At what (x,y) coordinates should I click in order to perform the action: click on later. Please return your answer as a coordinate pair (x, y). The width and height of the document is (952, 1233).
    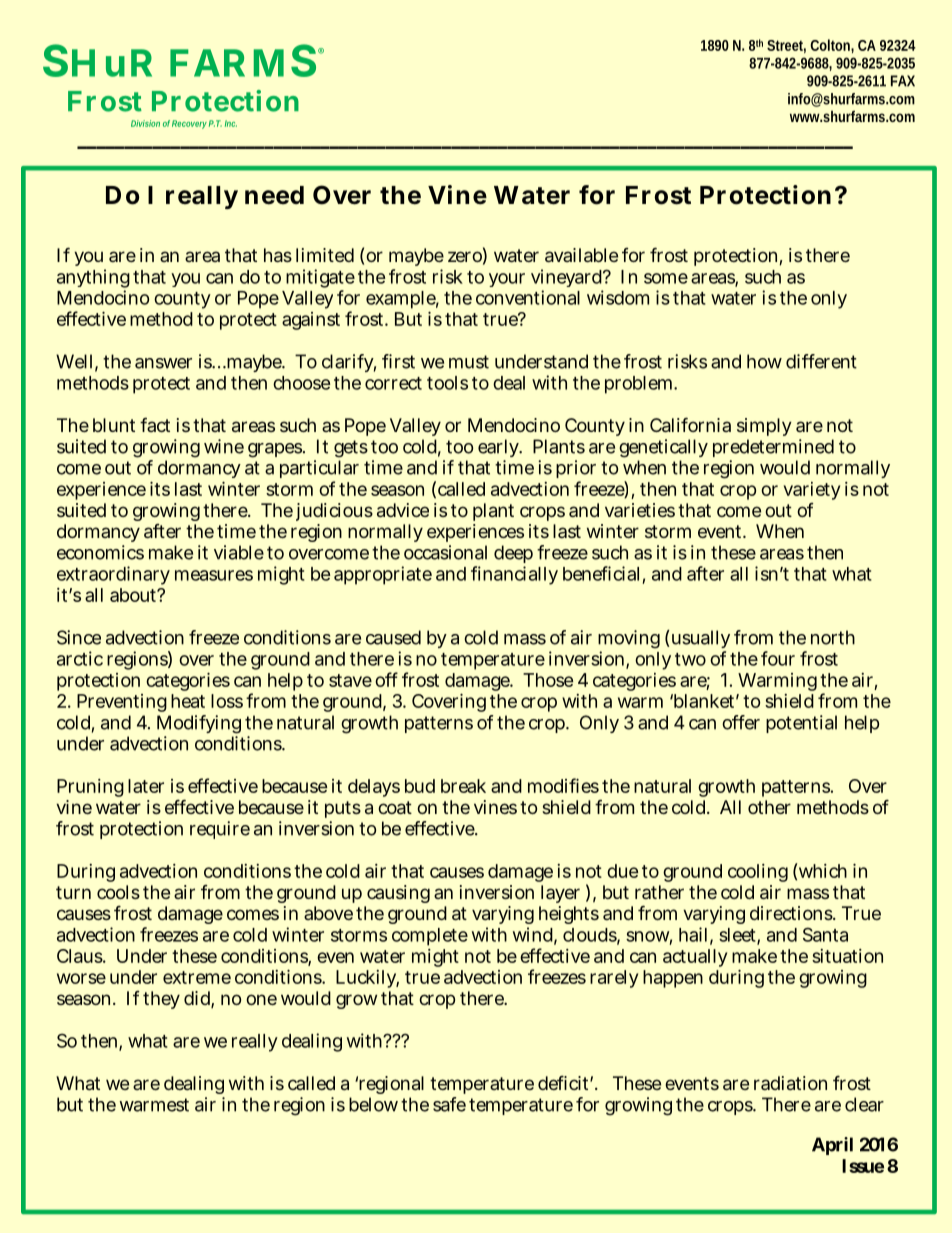
    Looking at the image, I should click on (146, 786).
